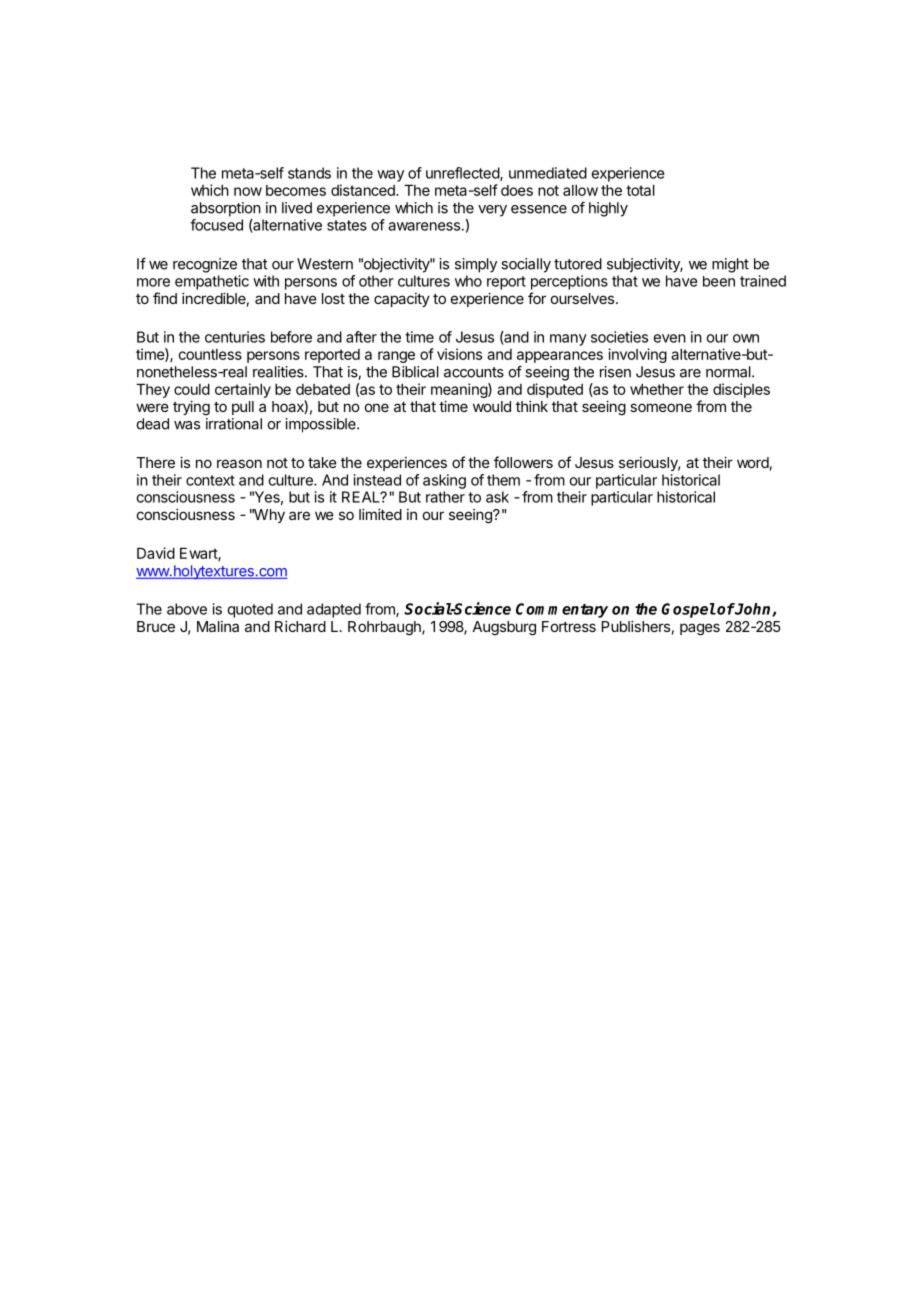 This screenshot has width=924, height=1308. What do you see at coordinates (640, 190) in the screenshot?
I see `total` at bounding box center [640, 190].
